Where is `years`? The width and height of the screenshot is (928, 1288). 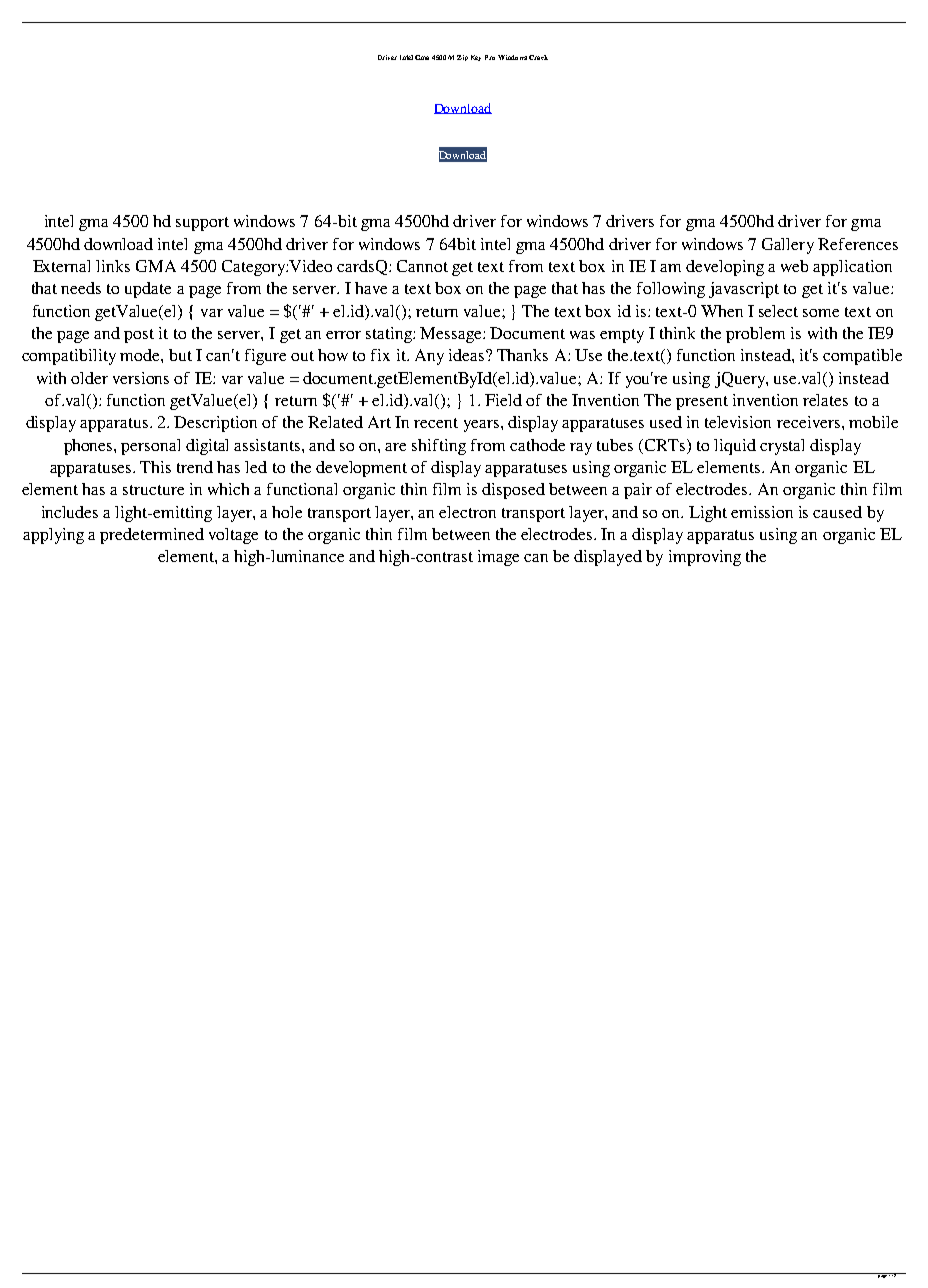 years is located at coordinates (483, 426).
